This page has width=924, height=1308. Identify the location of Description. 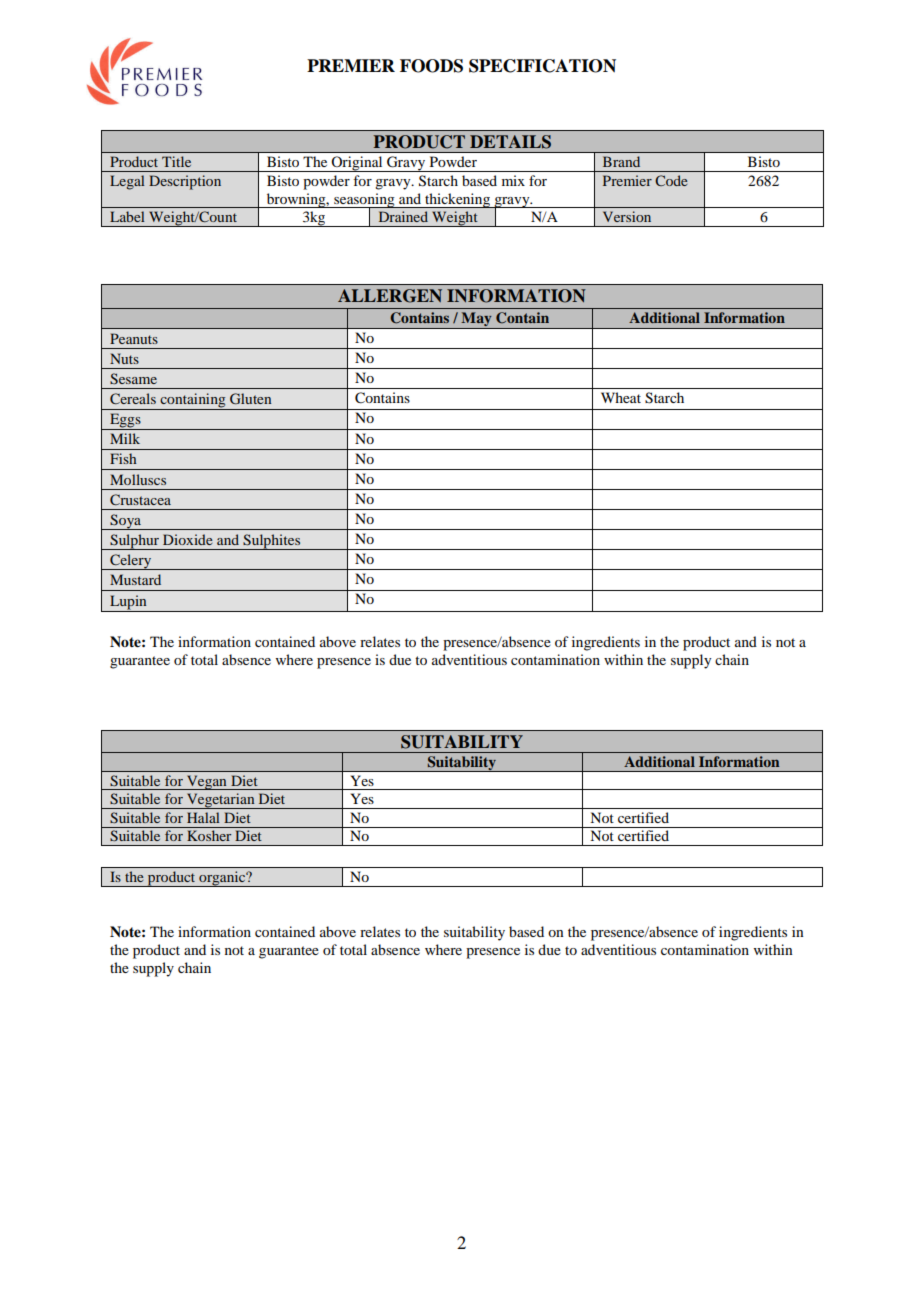
(185, 182).
